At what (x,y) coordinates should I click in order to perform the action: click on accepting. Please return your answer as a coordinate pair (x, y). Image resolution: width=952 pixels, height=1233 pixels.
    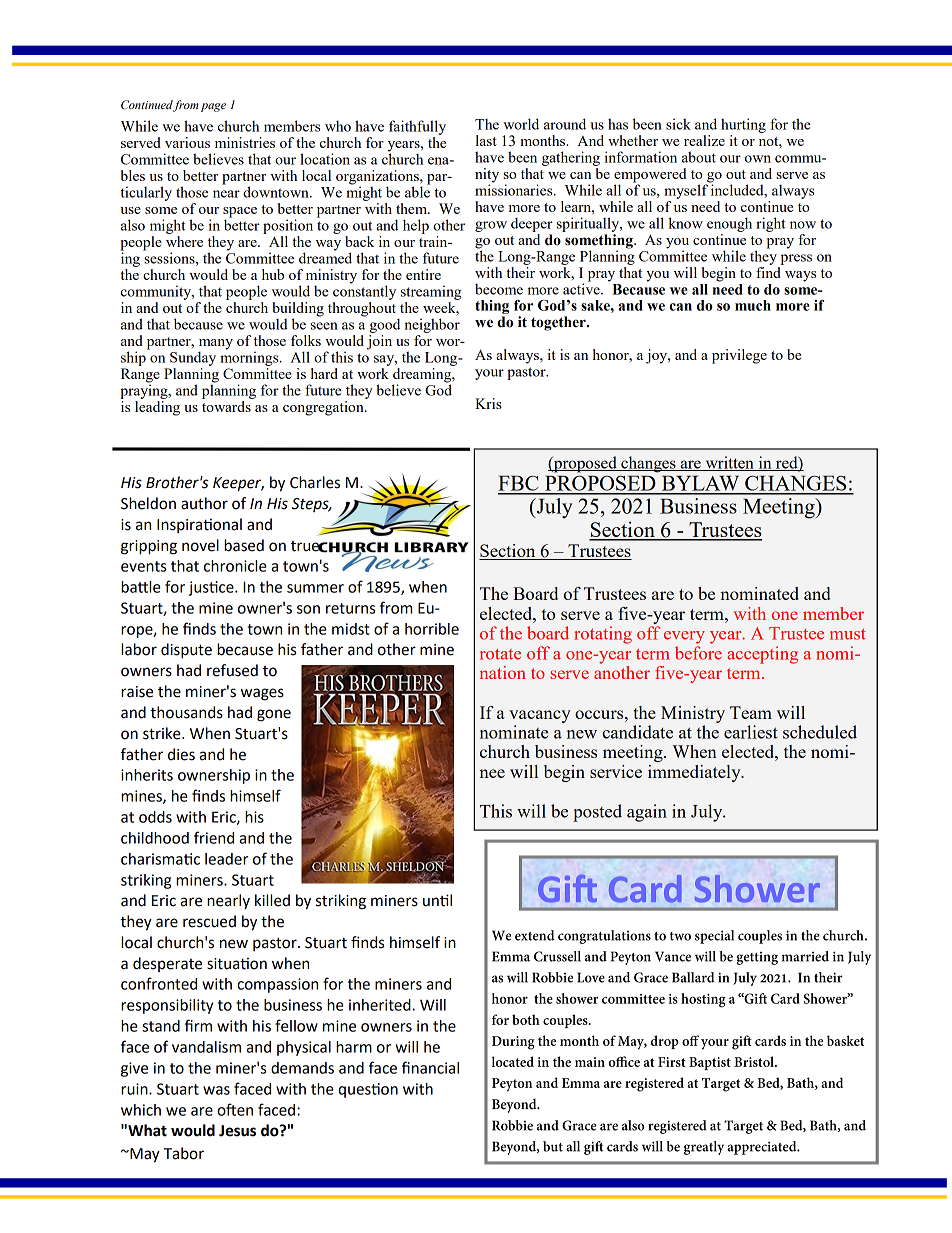
    Looking at the image, I should click on (762, 655).
